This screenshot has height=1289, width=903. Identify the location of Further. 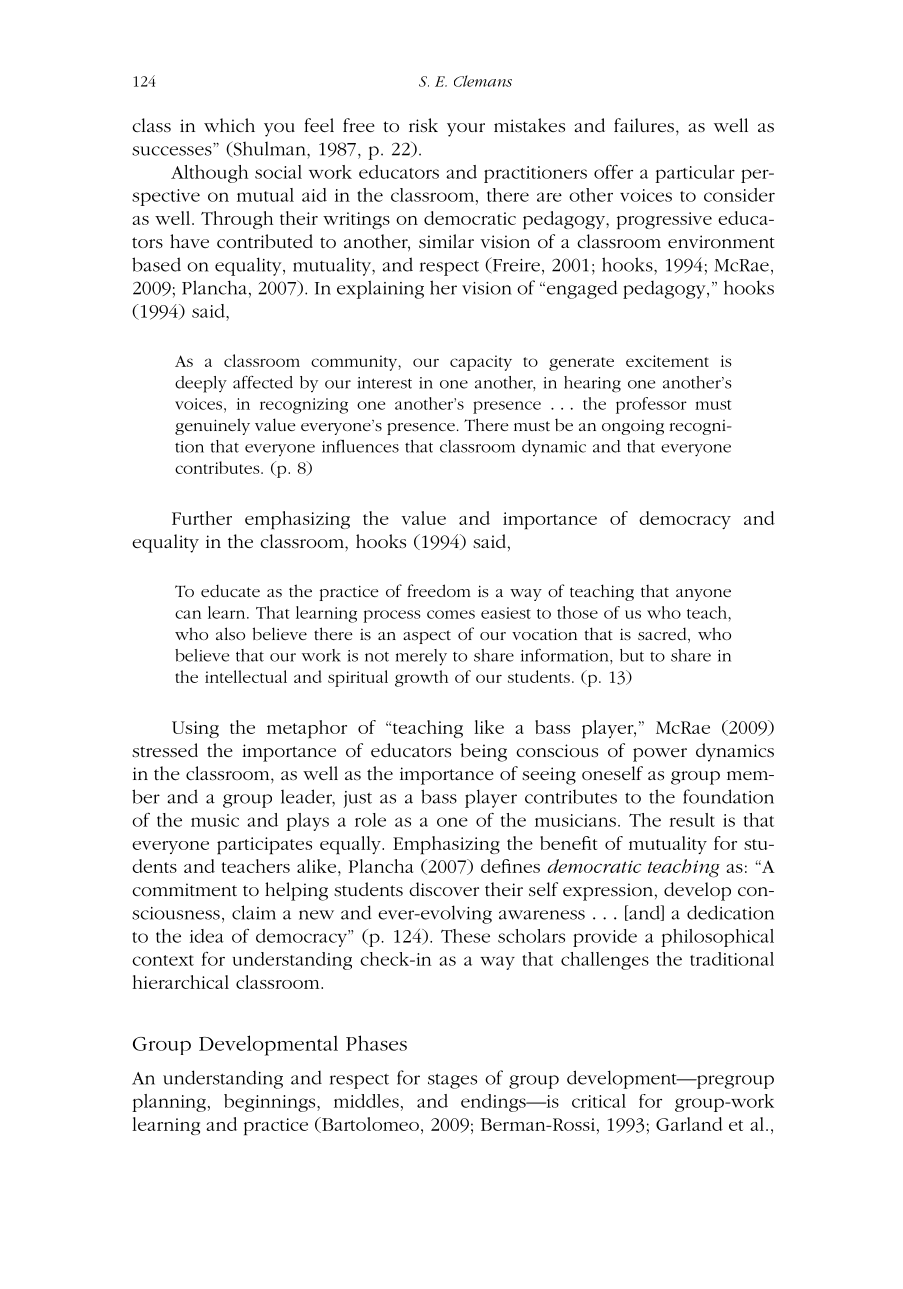
(202, 518).
